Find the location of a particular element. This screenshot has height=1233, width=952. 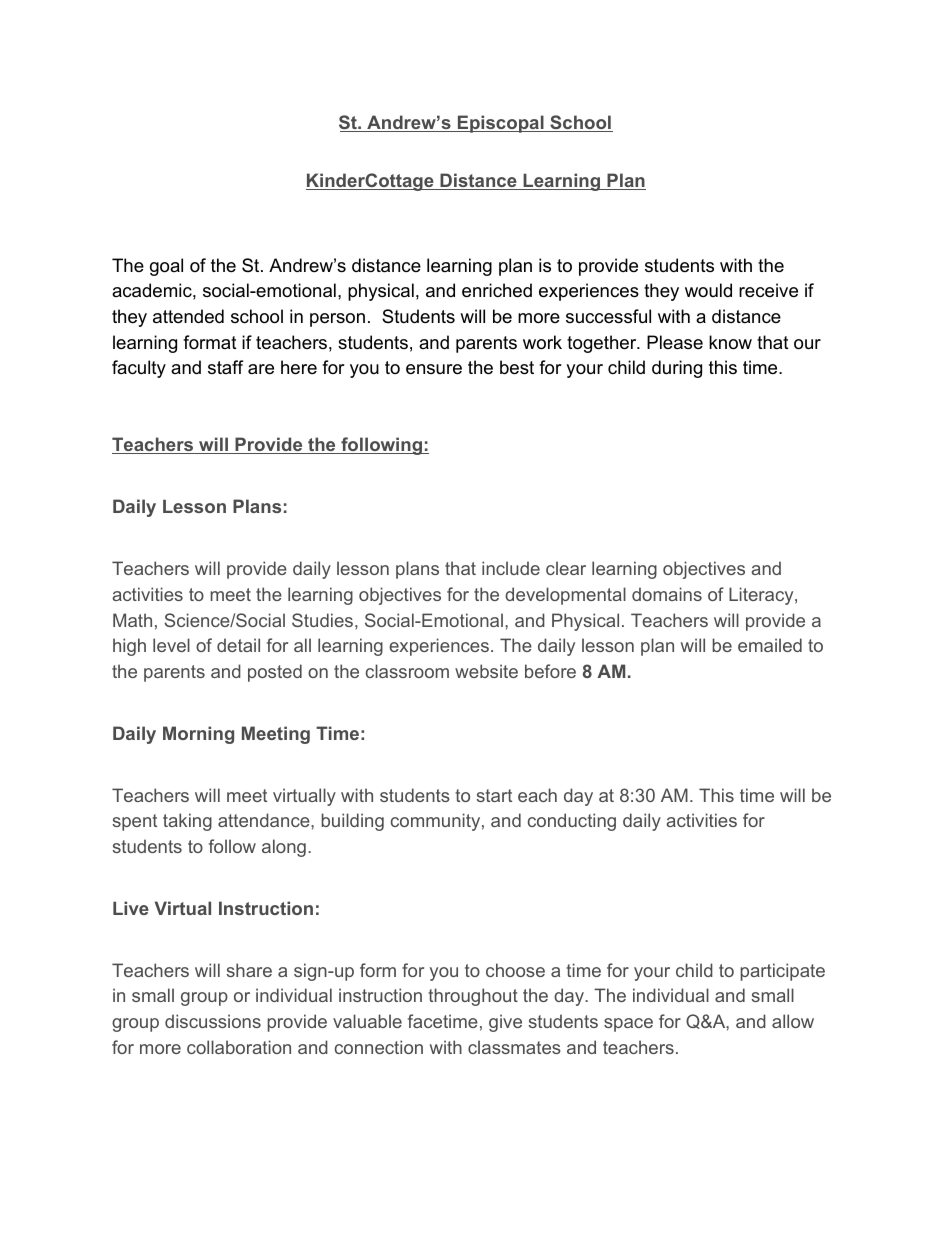

would is located at coordinates (708, 290).
